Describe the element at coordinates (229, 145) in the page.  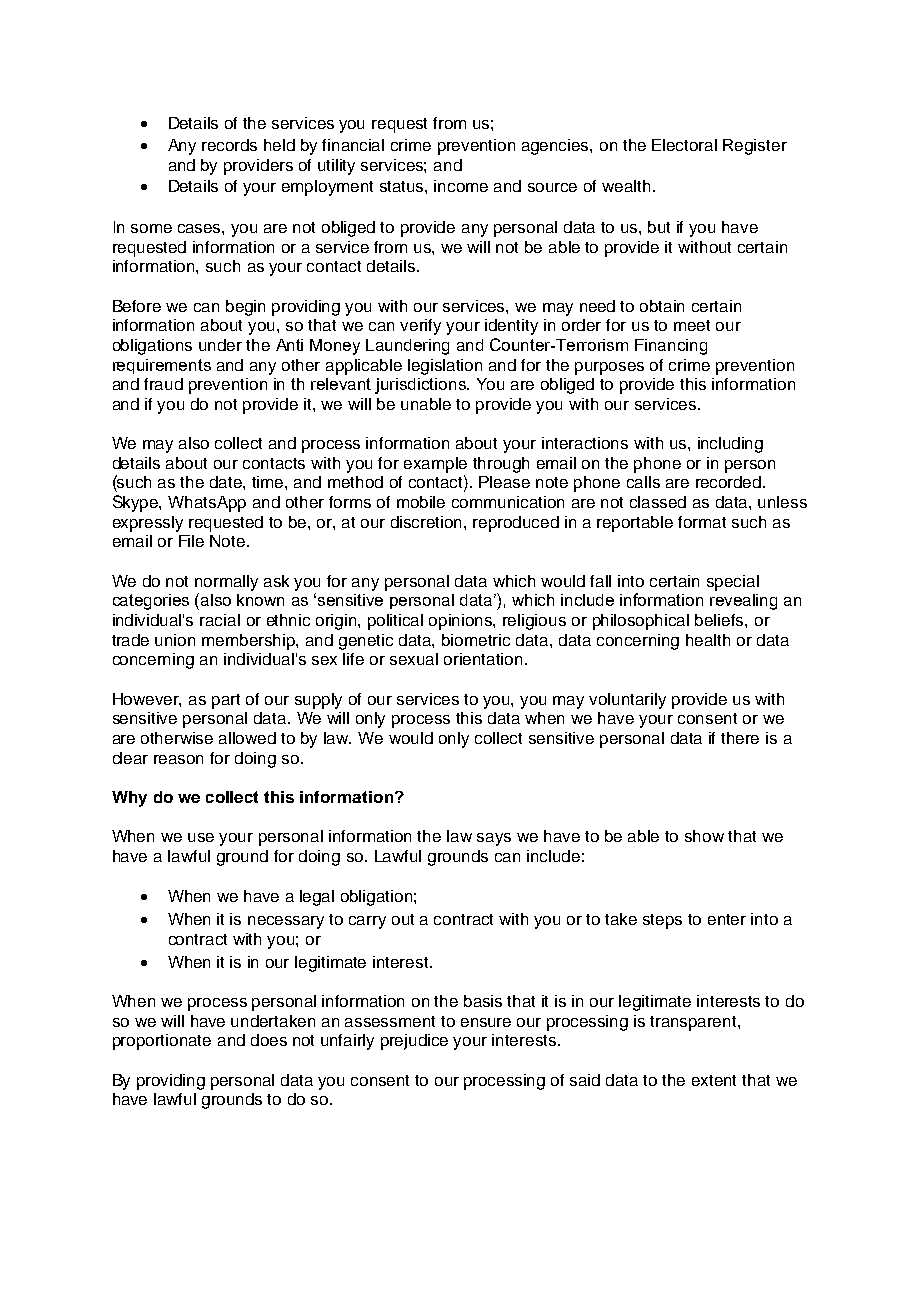
I see `records` at that location.
